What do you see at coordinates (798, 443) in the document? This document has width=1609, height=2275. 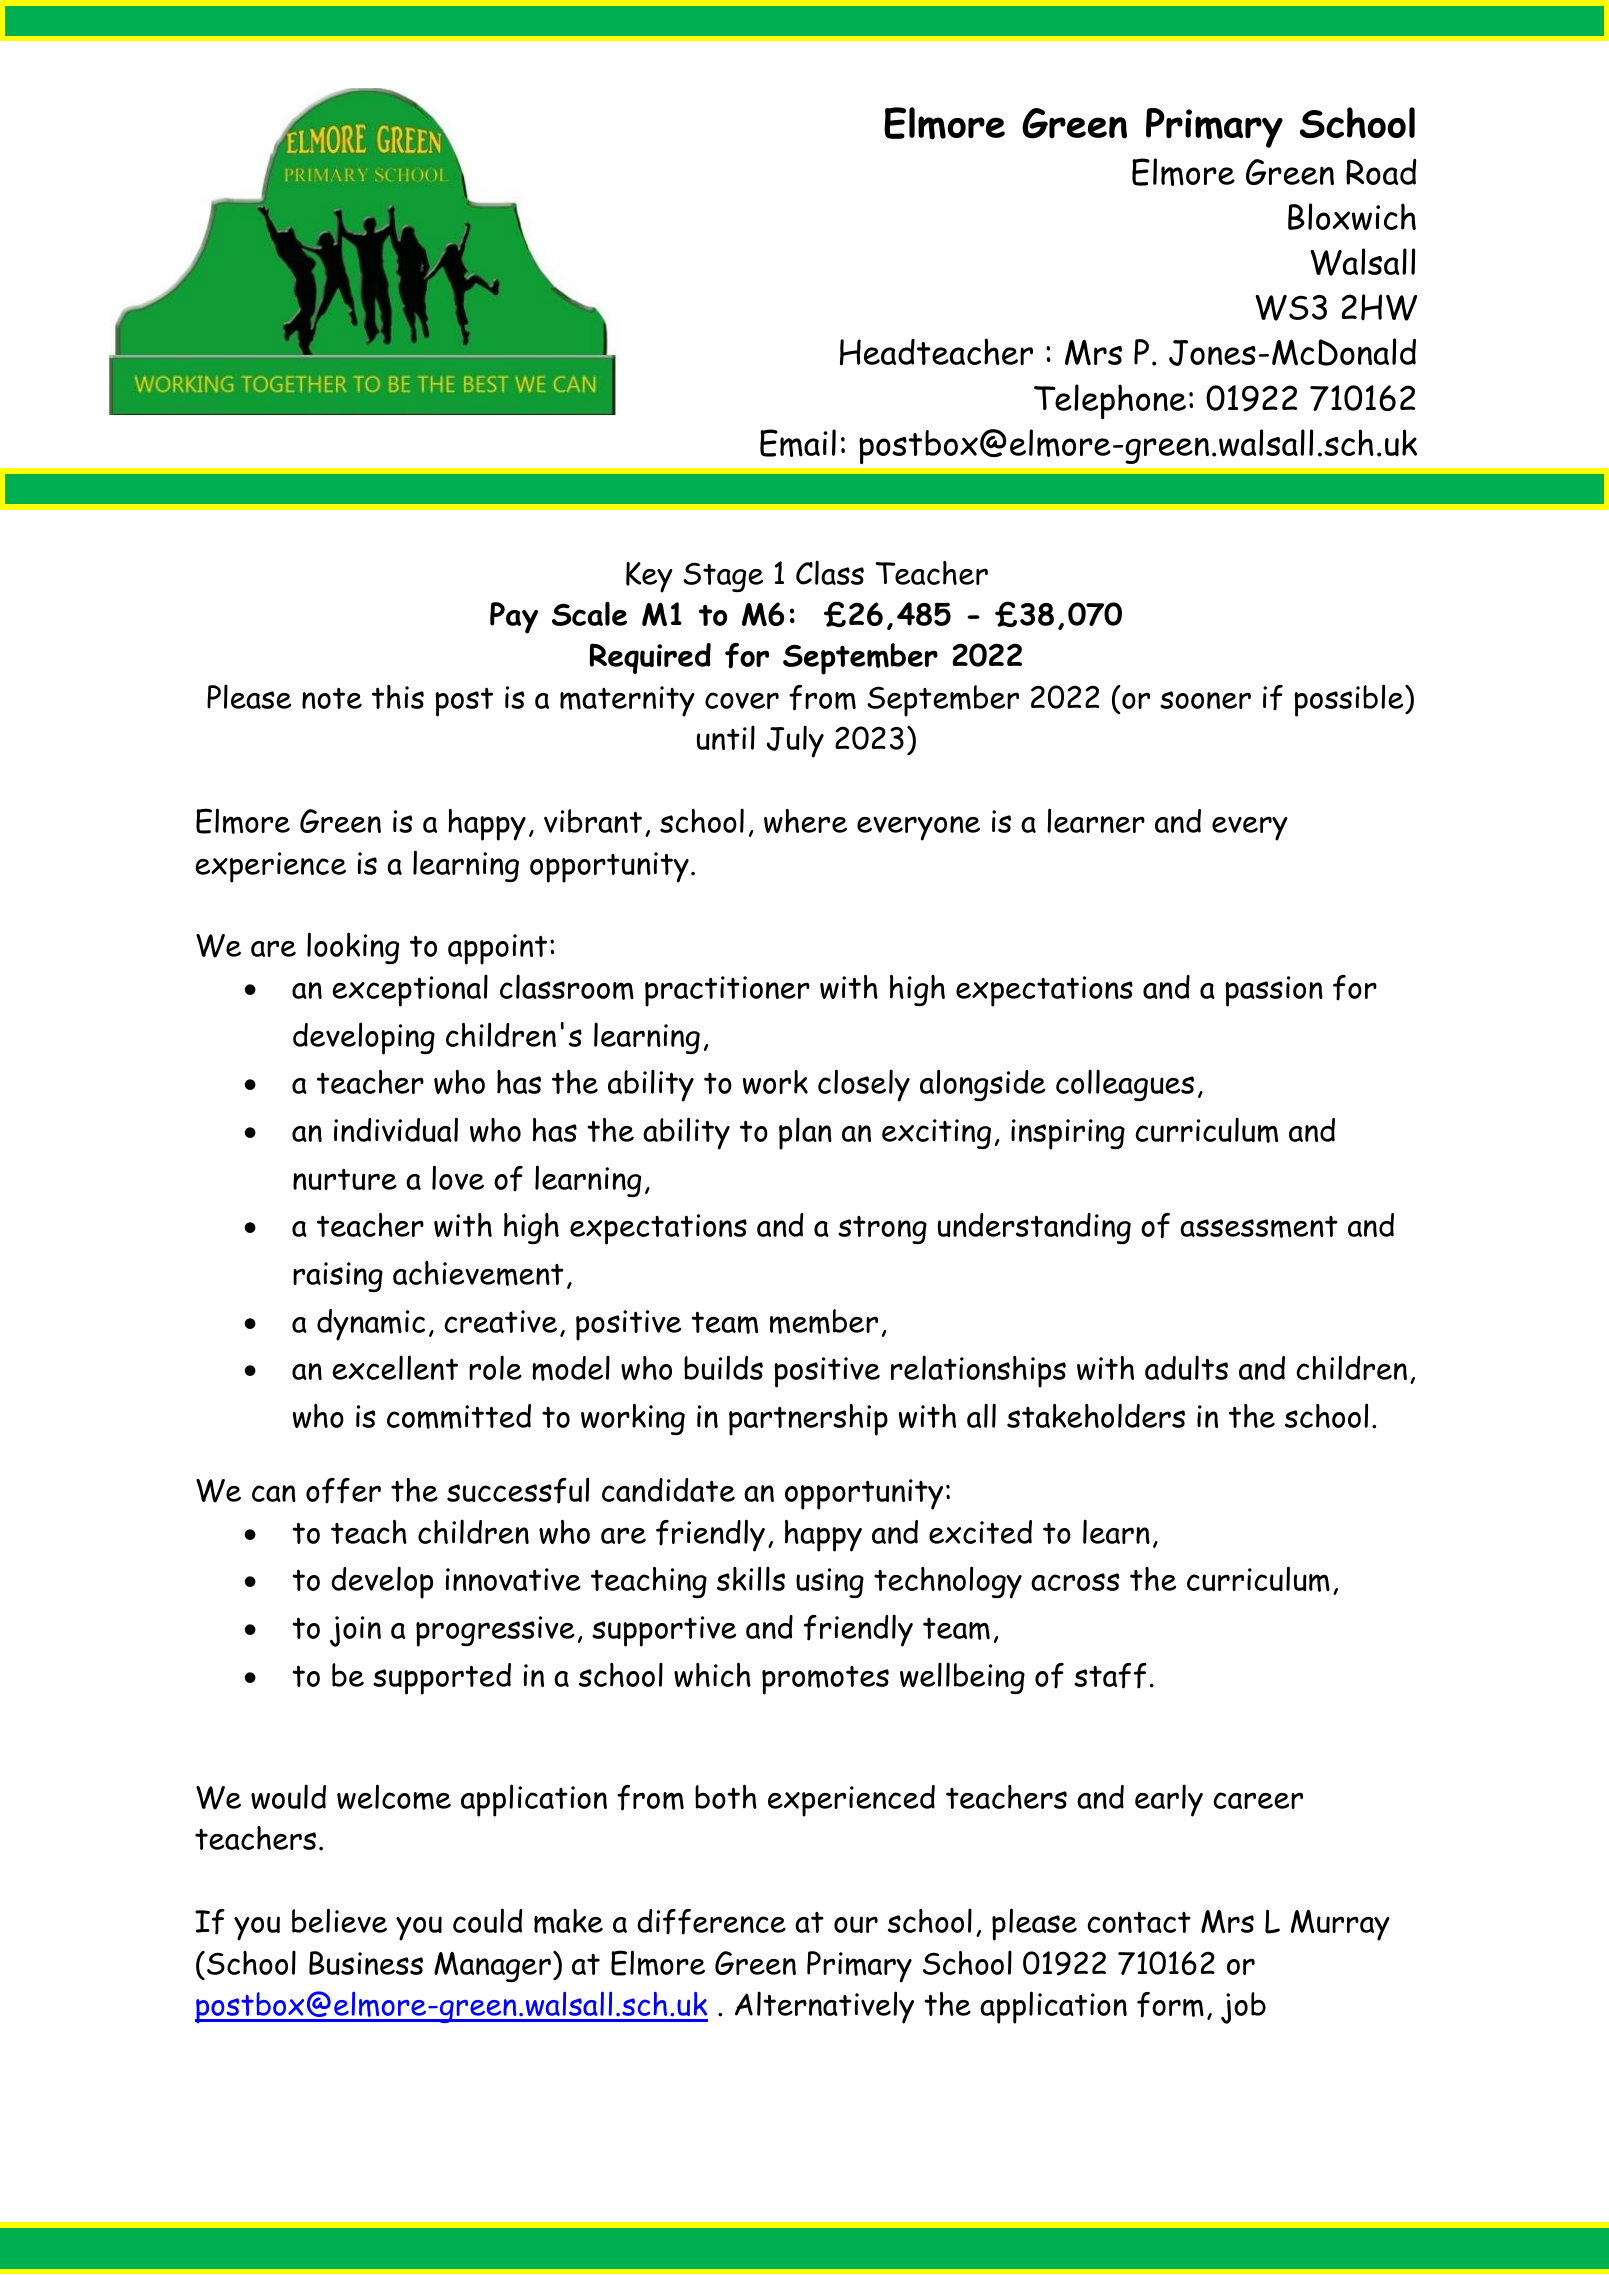 I see `Email` at bounding box center [798, 443].
